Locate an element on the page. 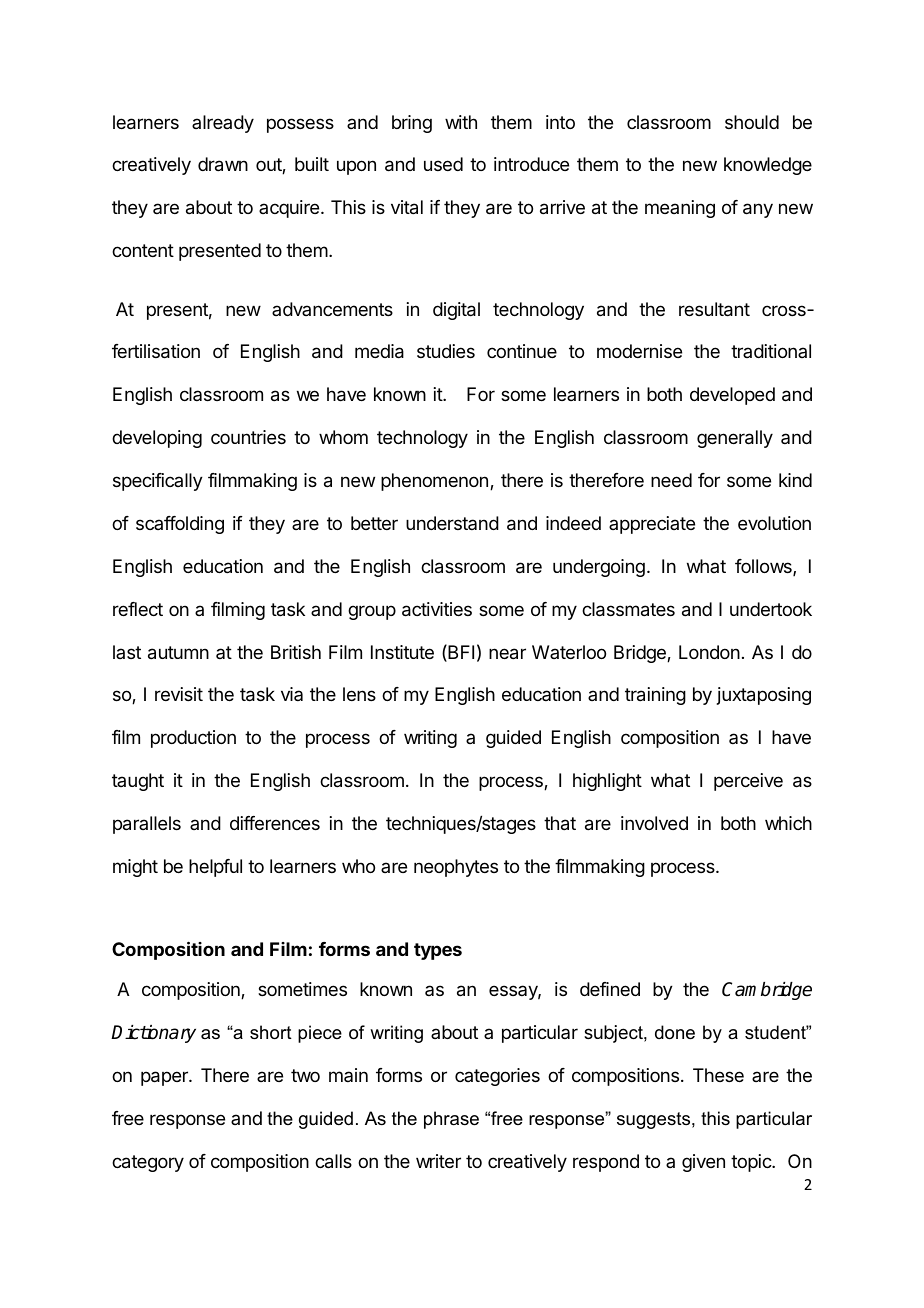  used is located at coordinates (443, 164).
